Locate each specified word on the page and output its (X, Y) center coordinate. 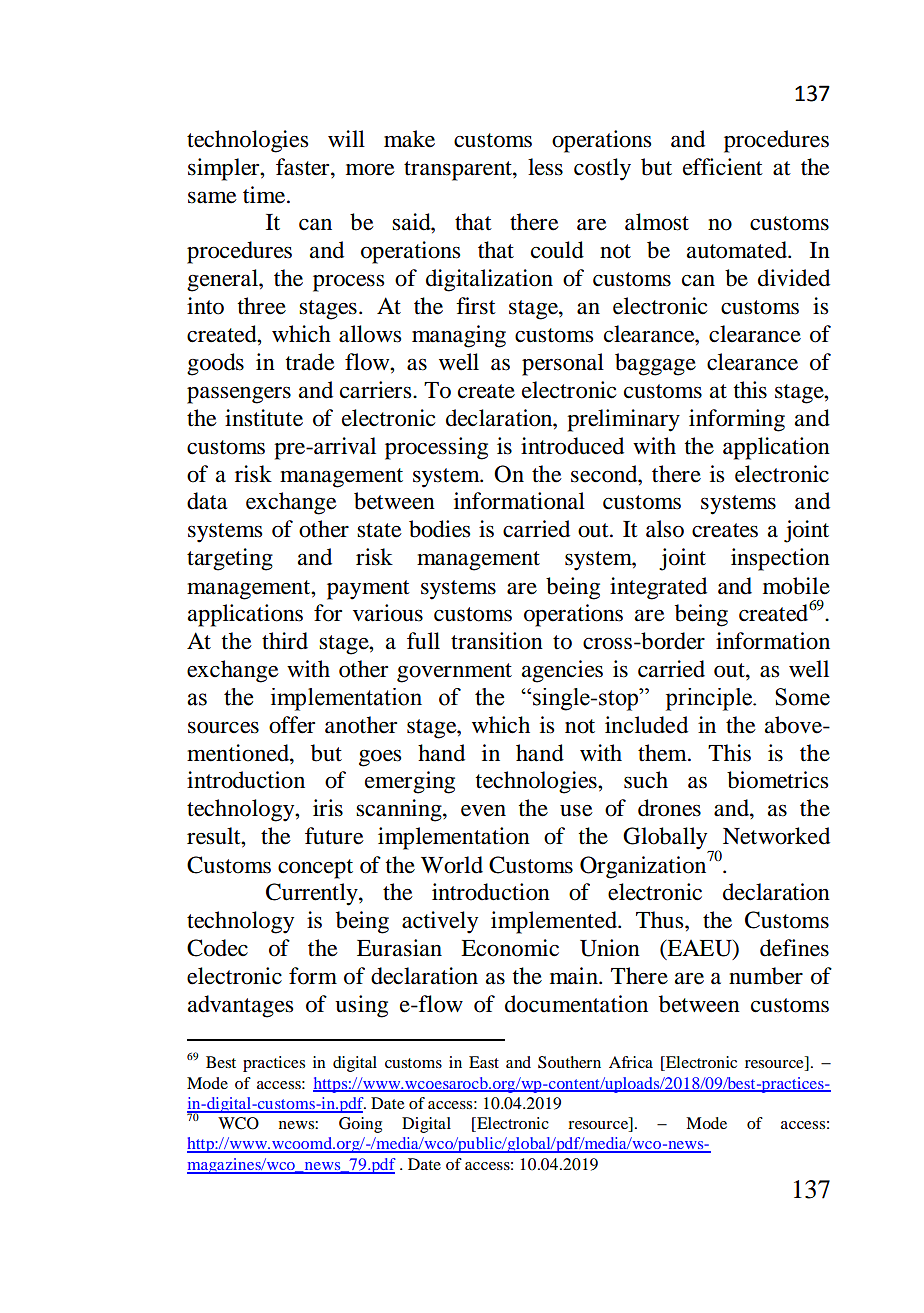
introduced (572, 446)
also (665, 529)
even (483, 811)
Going (360, 1125)
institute (264, 418)
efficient (723, 167)
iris (328, 808)
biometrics (777, 780)
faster (304, 167)
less (545, 167)
